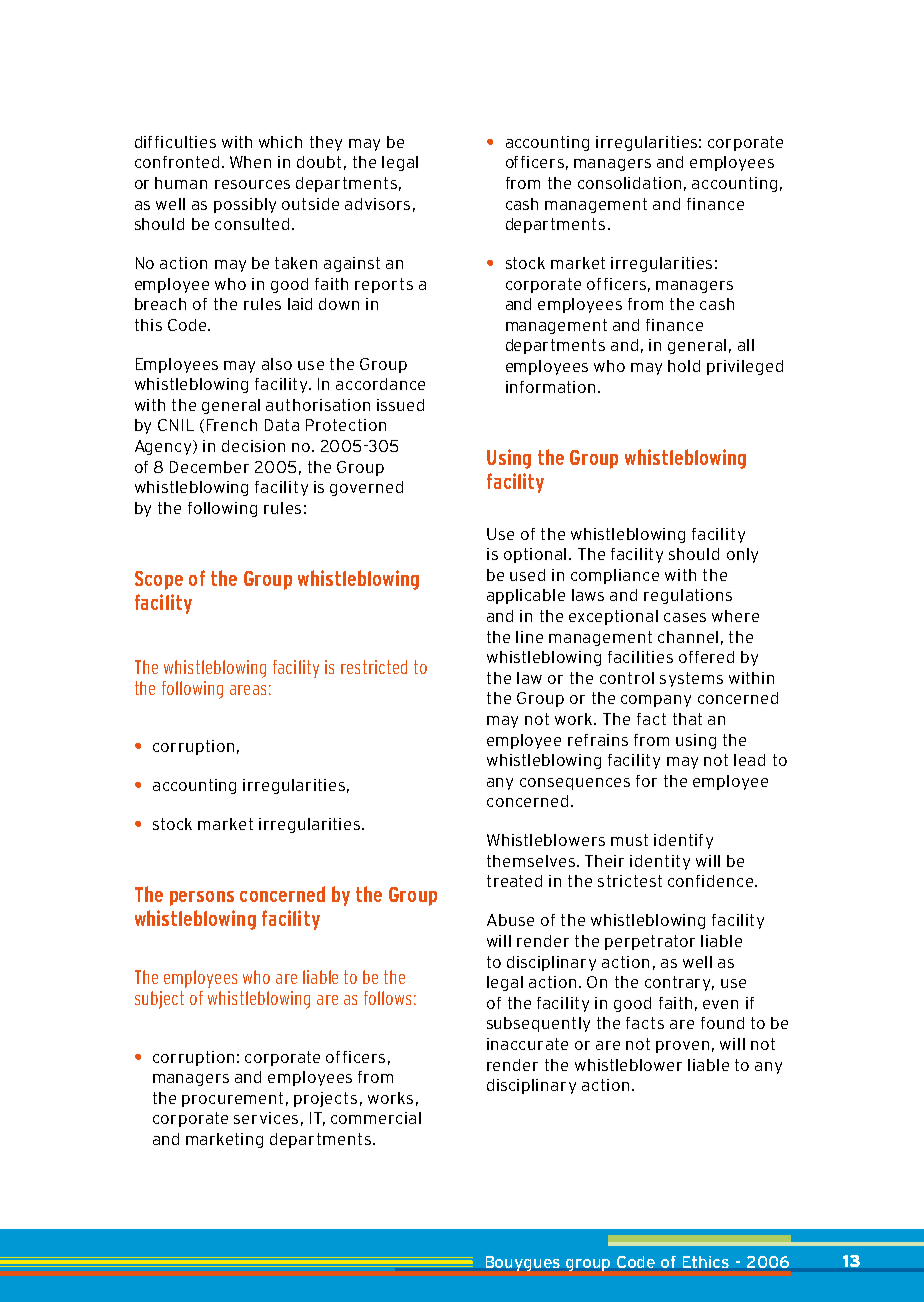  What do you see at coordinates (250, 162) in the page?
I see `When` at bounding box center [250, 162].
